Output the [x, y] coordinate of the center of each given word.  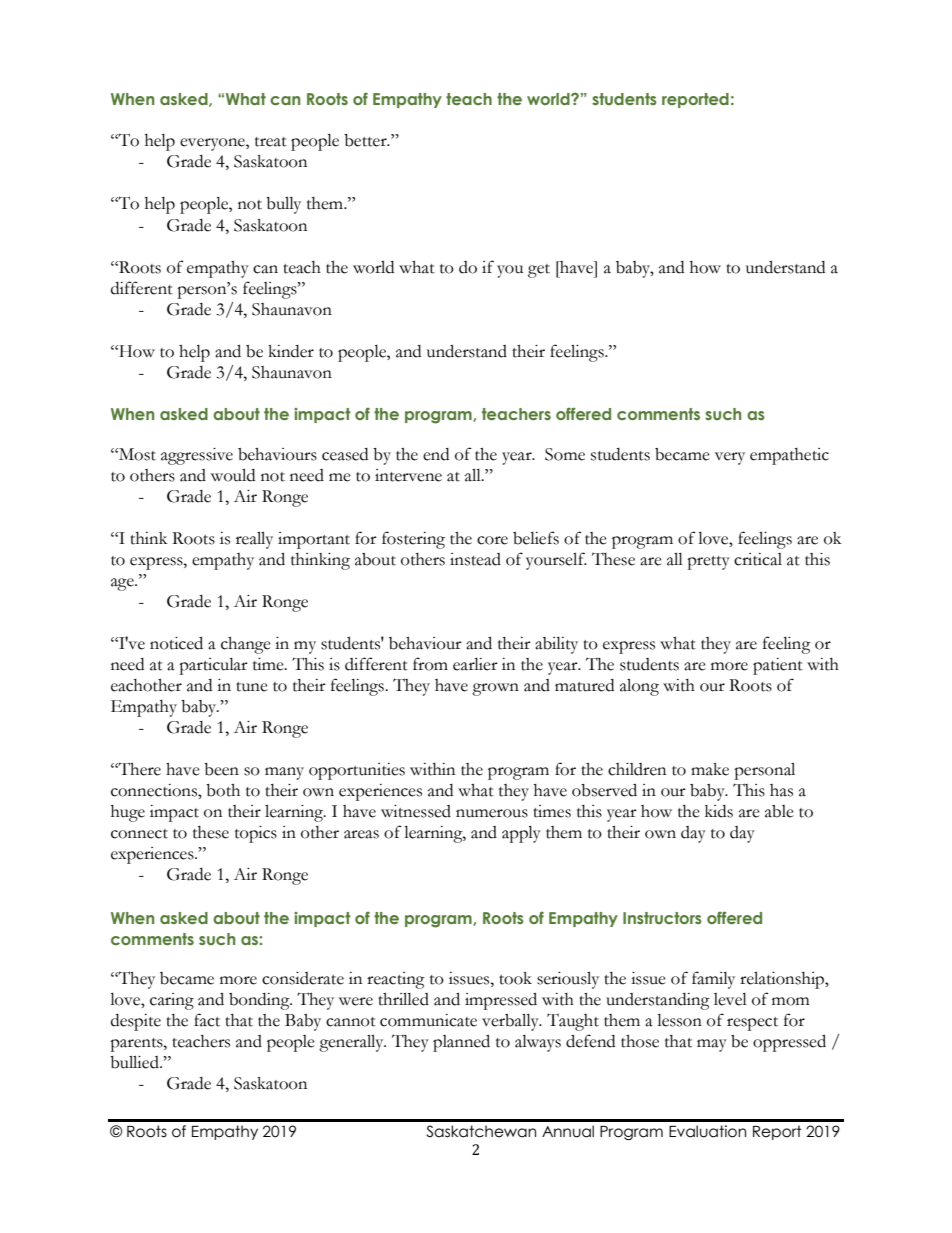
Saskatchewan [481, 1131]
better [366, 140]
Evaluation [707, 1131]
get [539, 271]
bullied [135, 1062]
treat [271, 142]
